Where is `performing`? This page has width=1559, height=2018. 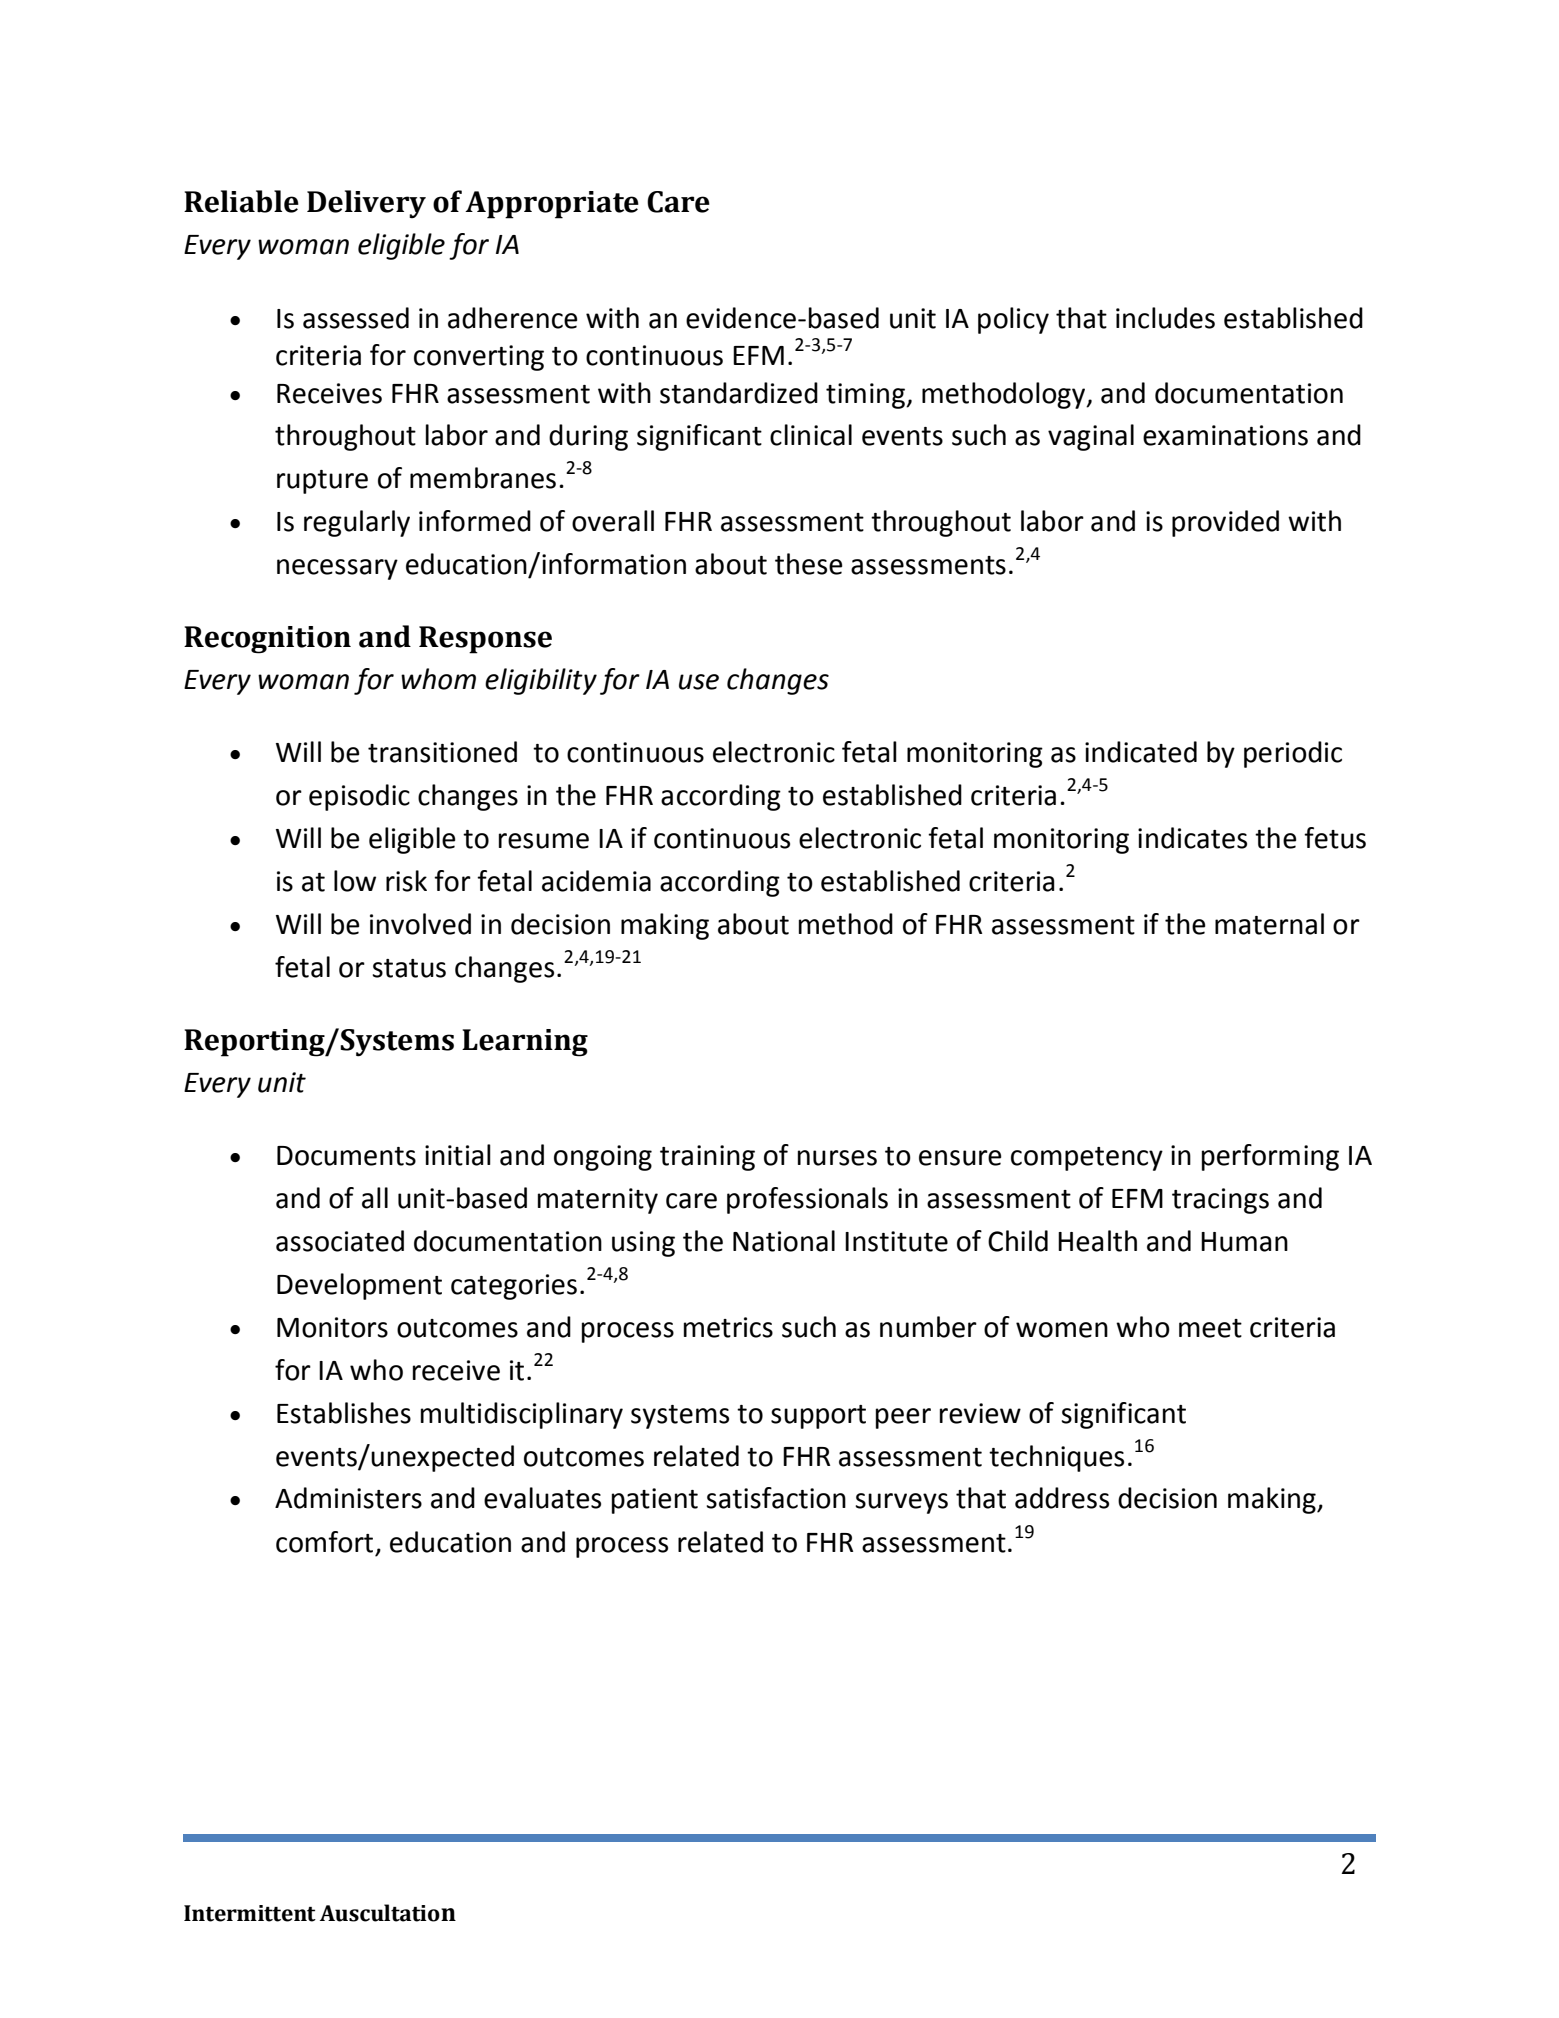 performing is located at coordinates (1270, 1157).
